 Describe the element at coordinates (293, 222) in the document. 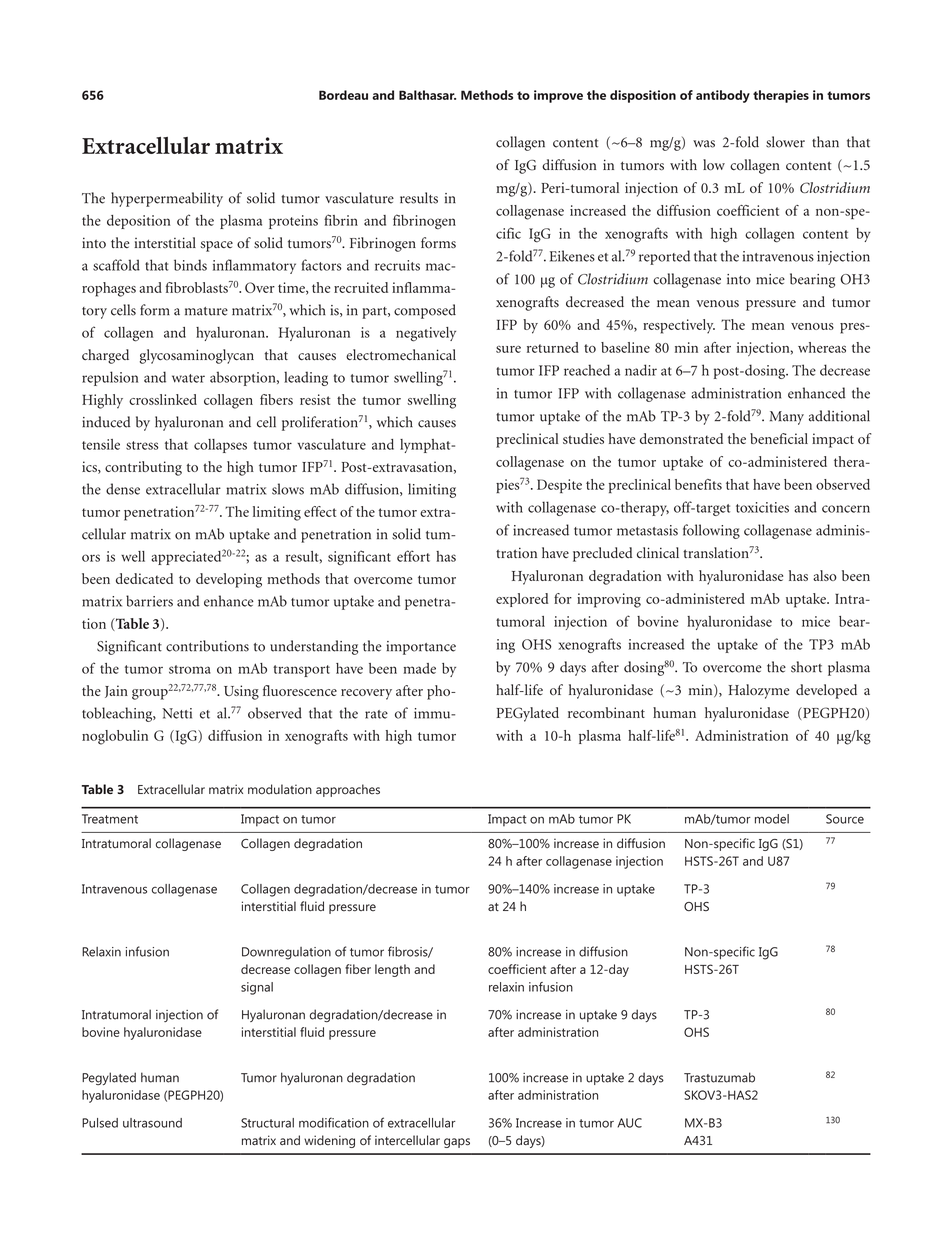

I see `proteins` at that location.
